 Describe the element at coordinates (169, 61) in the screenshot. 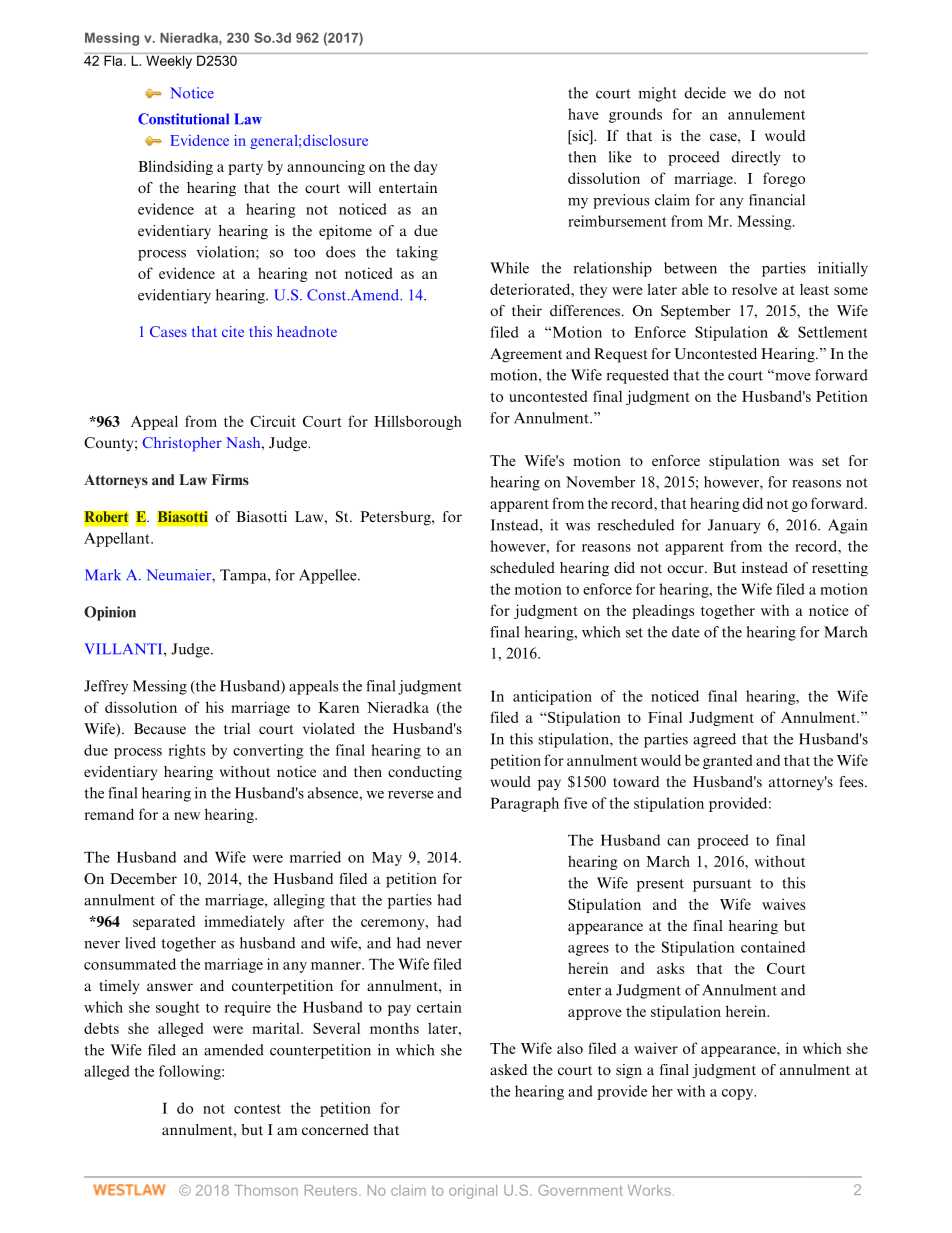

I see `Weekly` at that location.
